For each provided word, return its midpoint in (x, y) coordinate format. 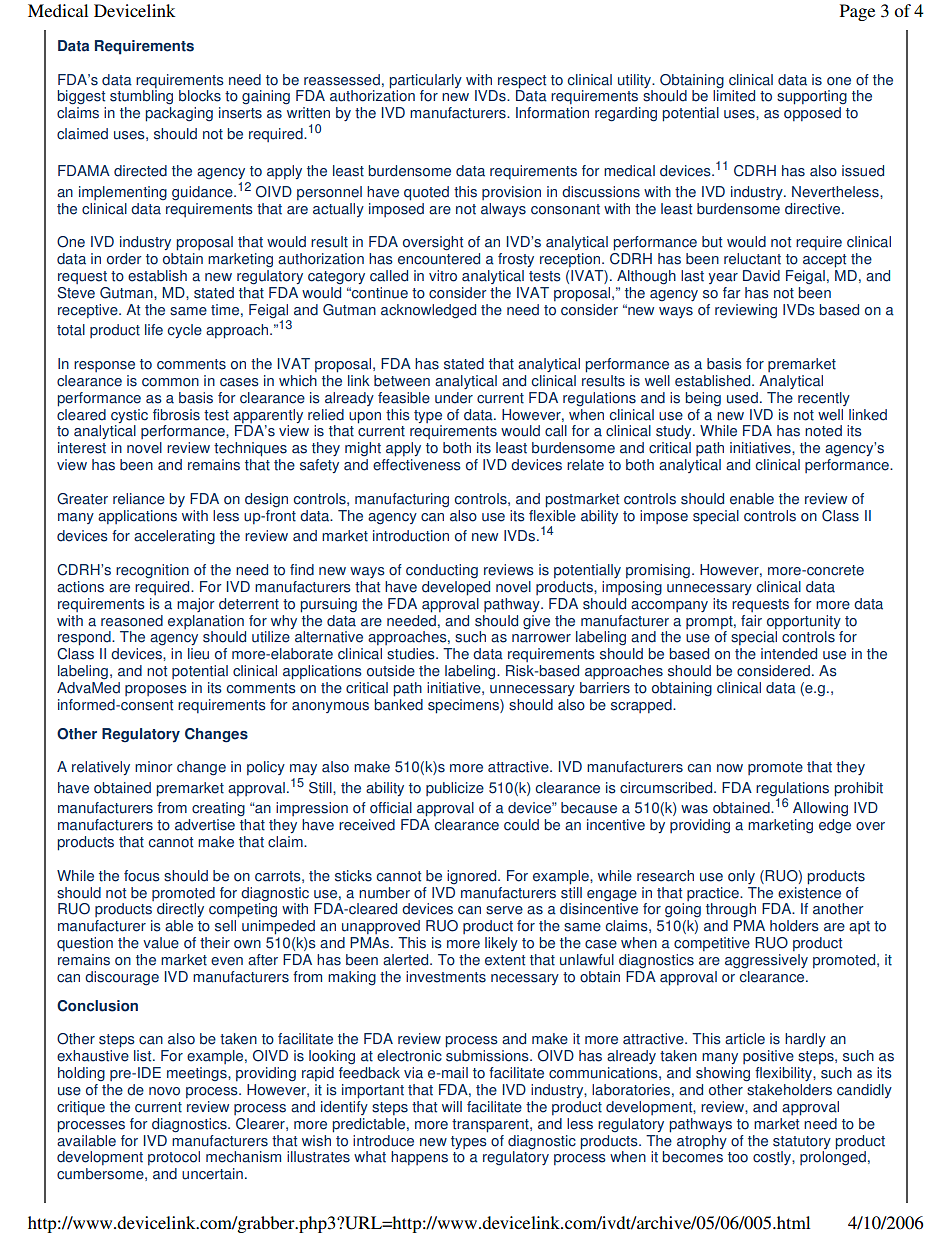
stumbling (141, 97)
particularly (426, 81)
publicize (455, 789)
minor (154, 767)
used (742, 398)
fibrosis (176, 415)
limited (734, 96)
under (454, 398)
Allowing (820, 809)
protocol (174, 1158)
